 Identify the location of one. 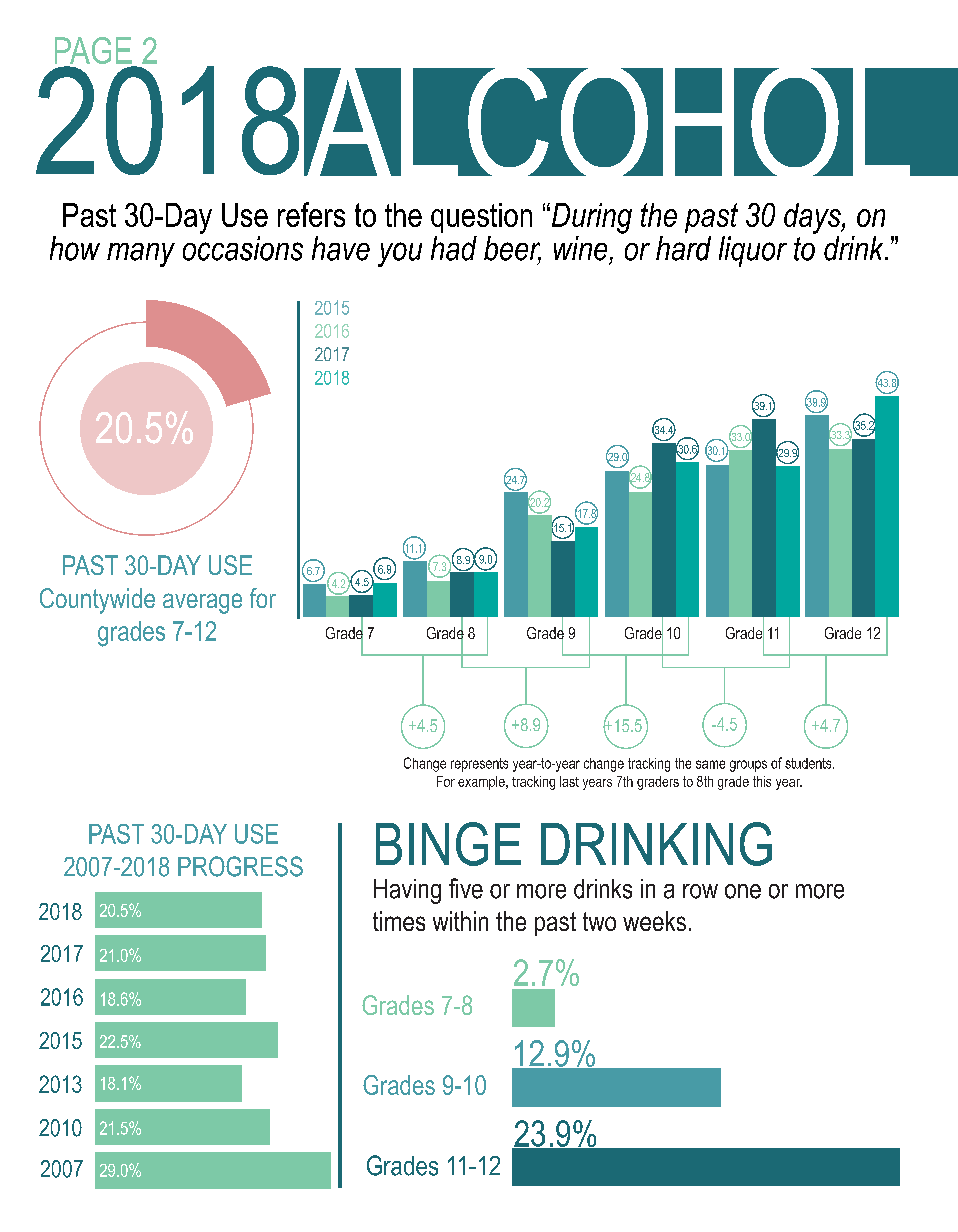
(743, 891).
